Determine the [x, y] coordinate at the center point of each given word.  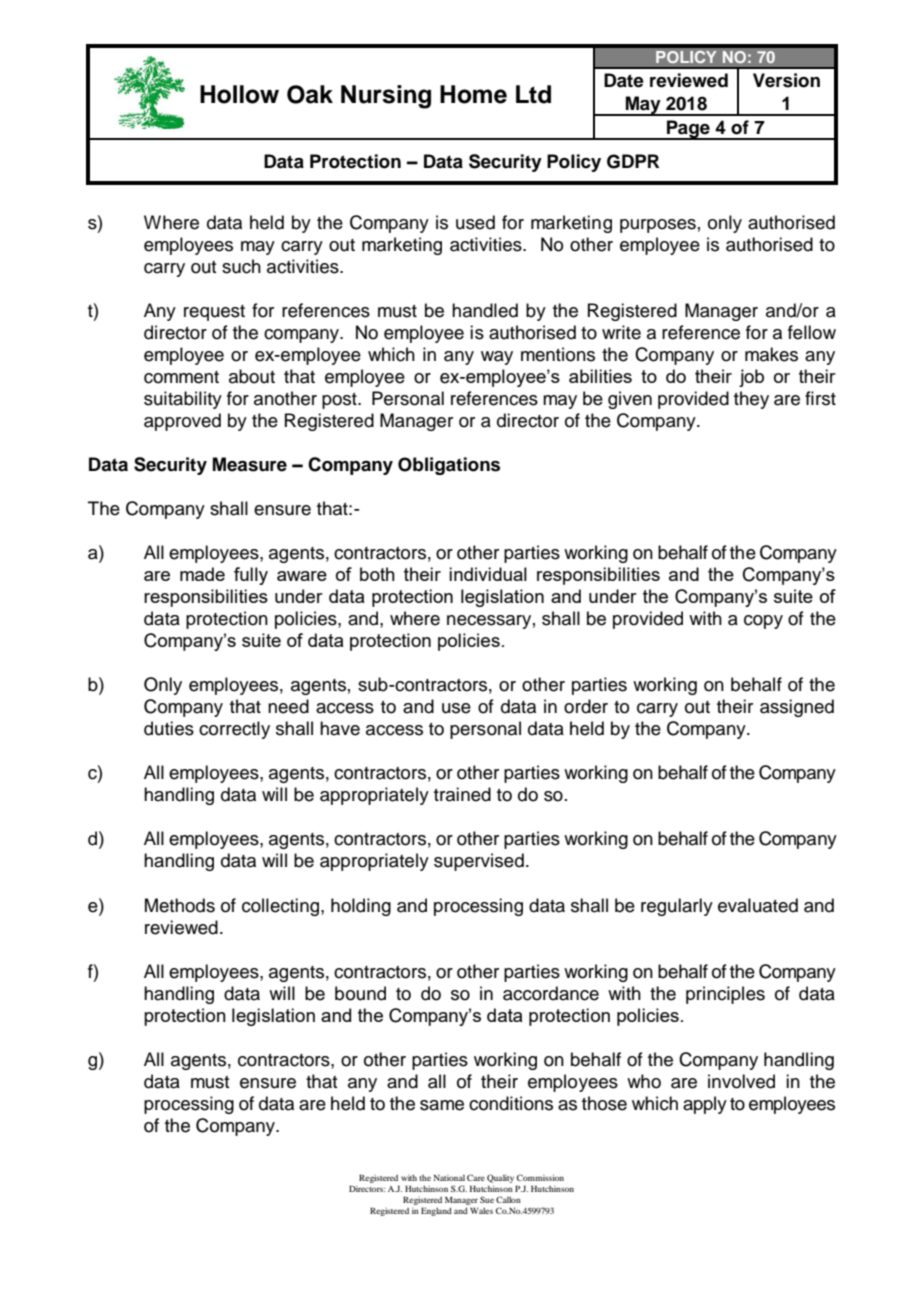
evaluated [758, 905]
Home [473, 94]
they [751, 400]
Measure [250, 464]
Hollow [239, 94]
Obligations [449, 466]
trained [462, 794]
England [436, 1211]
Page [688, 130]
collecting [282, 907]
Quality [500, 1178]
